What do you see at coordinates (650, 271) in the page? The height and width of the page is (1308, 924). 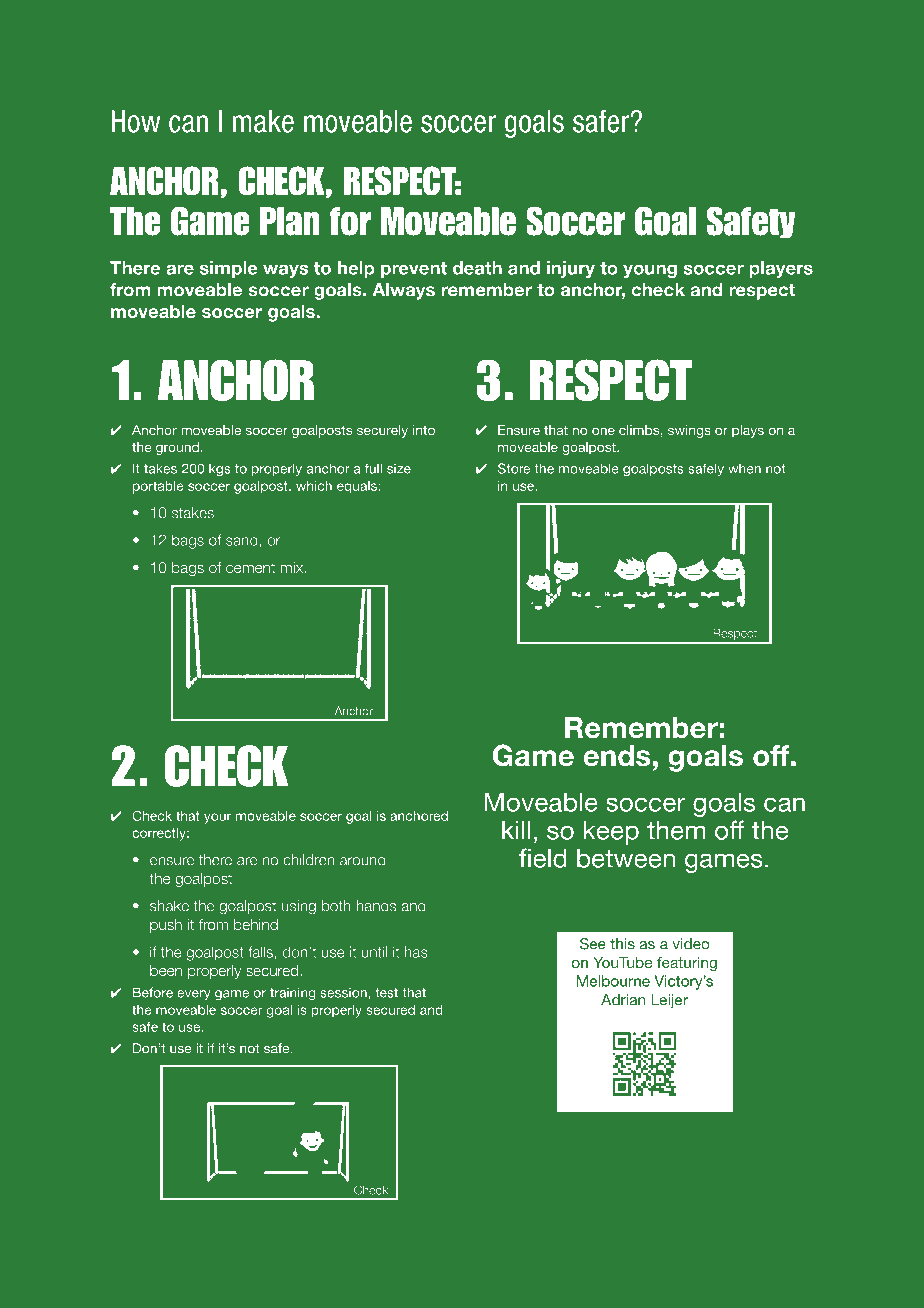 I see `young` at bounding box center [650, 271].
